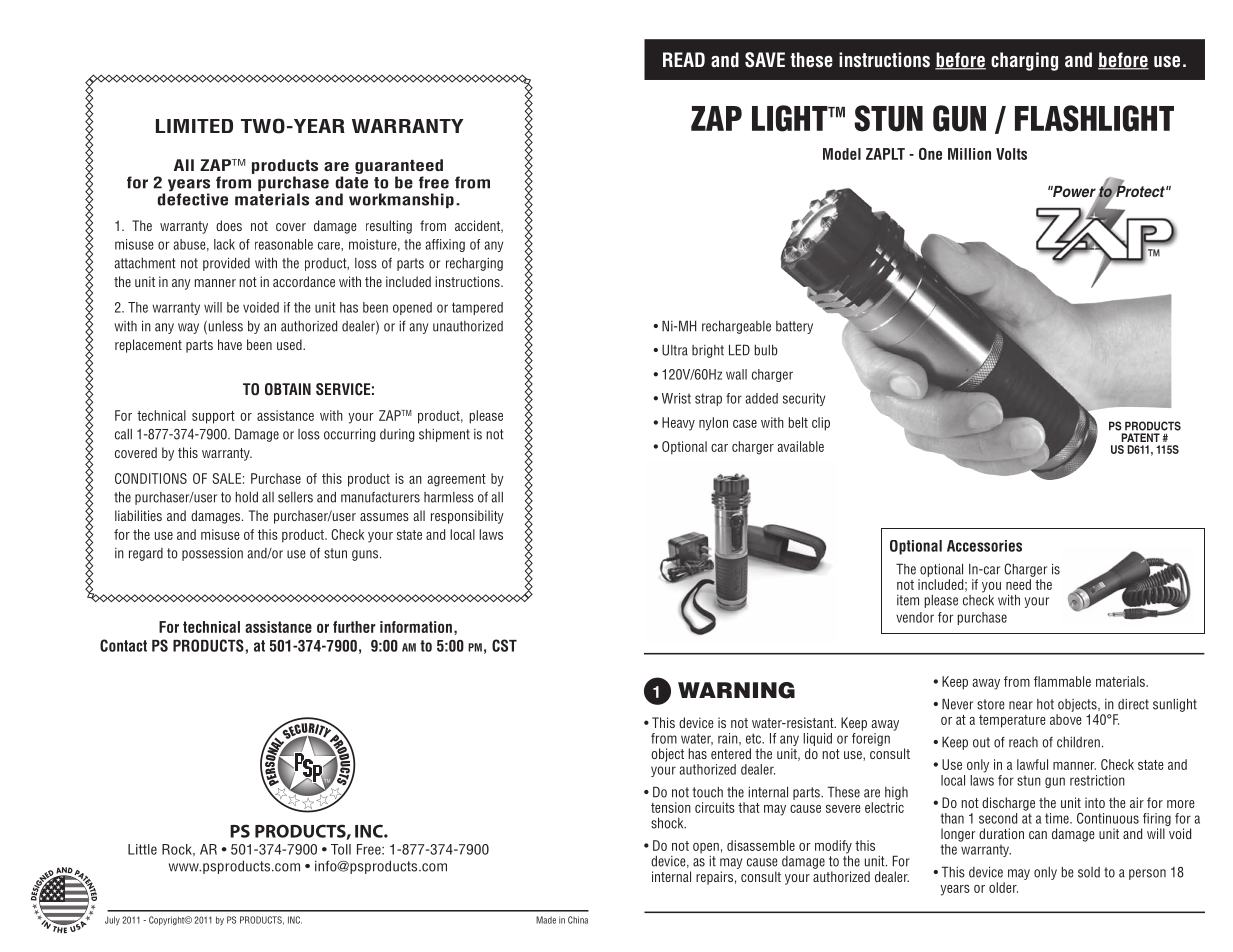 The image size is (1233, 952). I want to click on Heavy, so click(678, 424).
